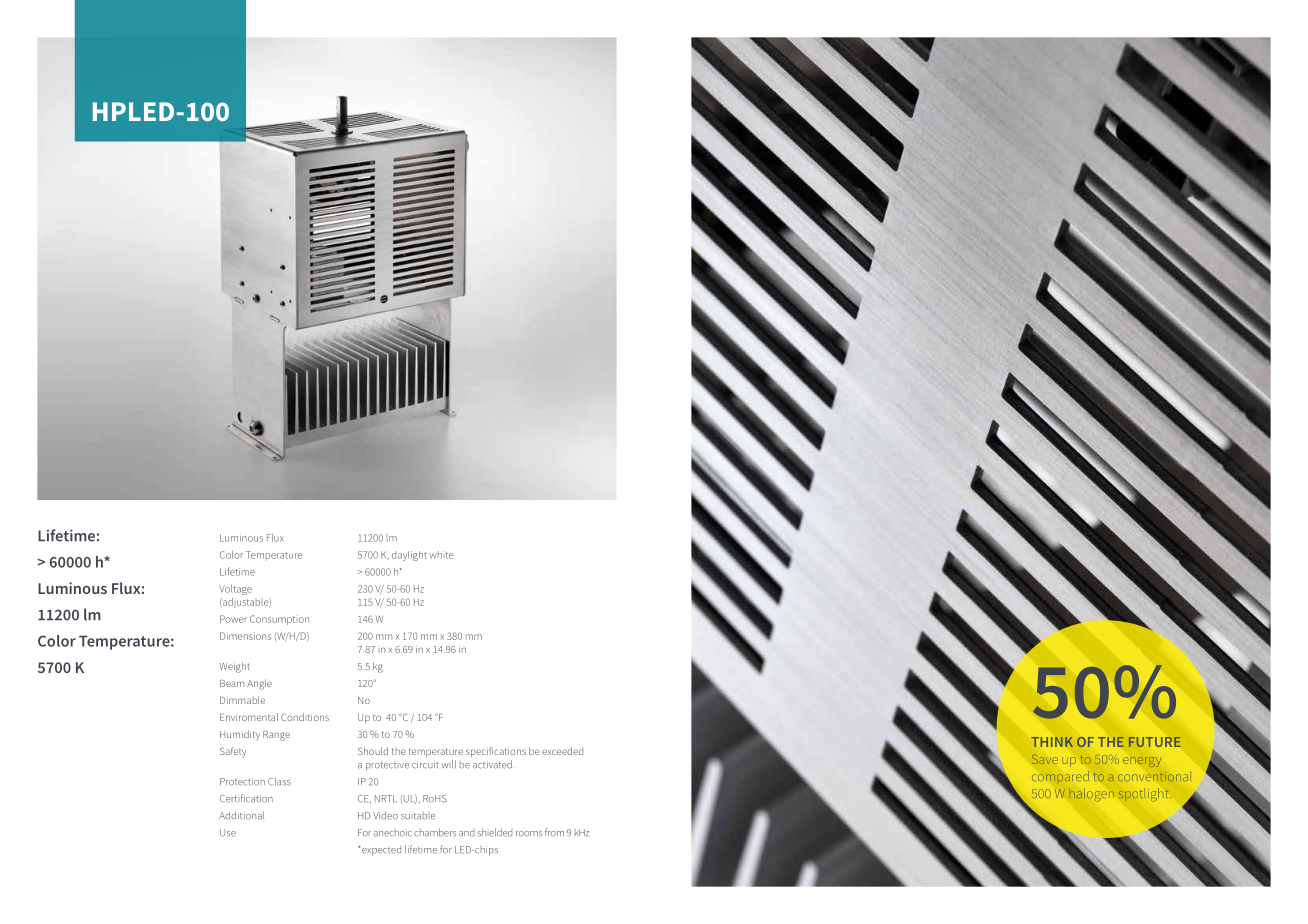 The height and width of the screenshot is (924, 1308). Describe the element at coordinates (380, 851) in the screenshot. I see `expected` at that location.
